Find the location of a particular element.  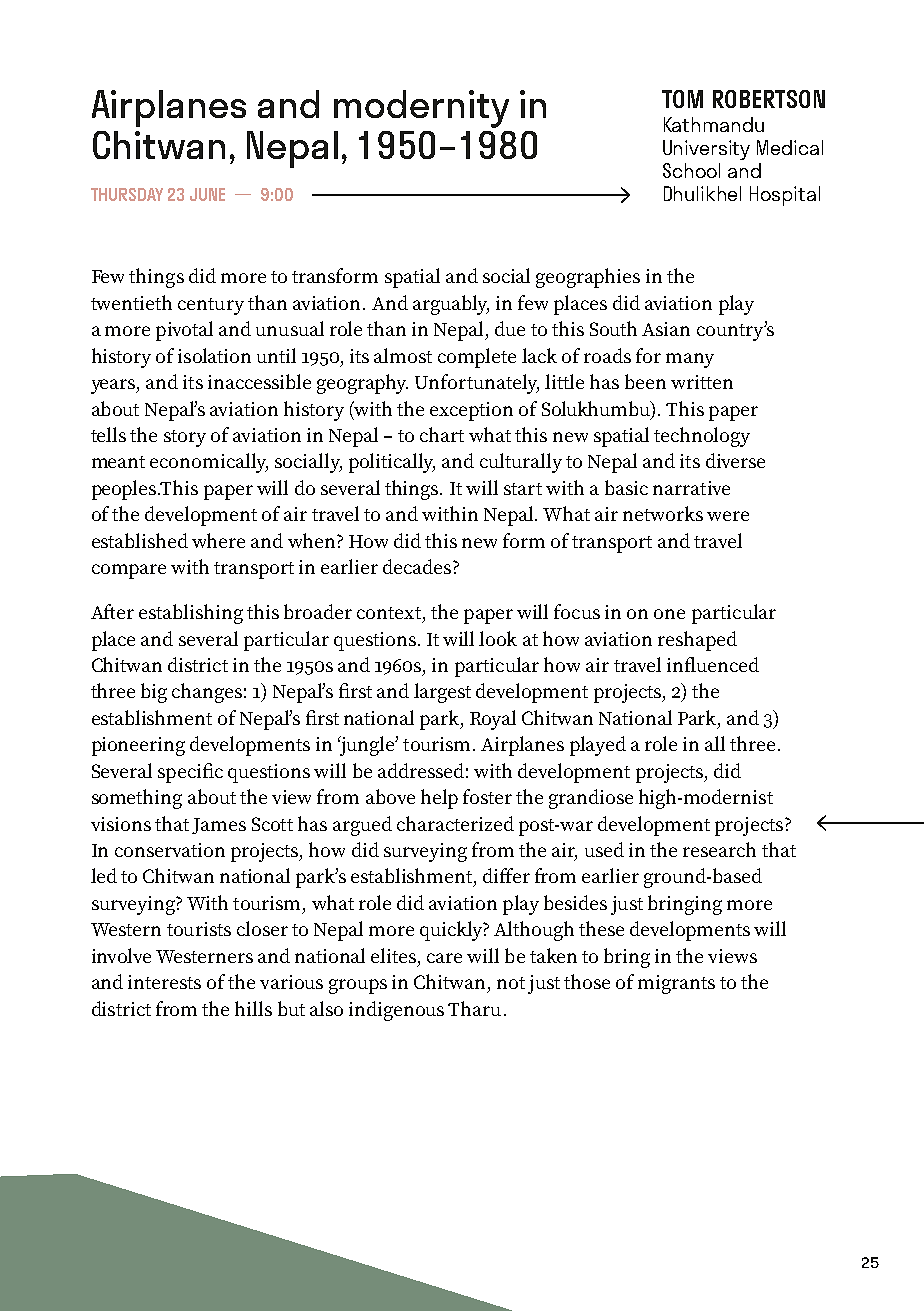

modernity is located at coordinates (421, 109).
